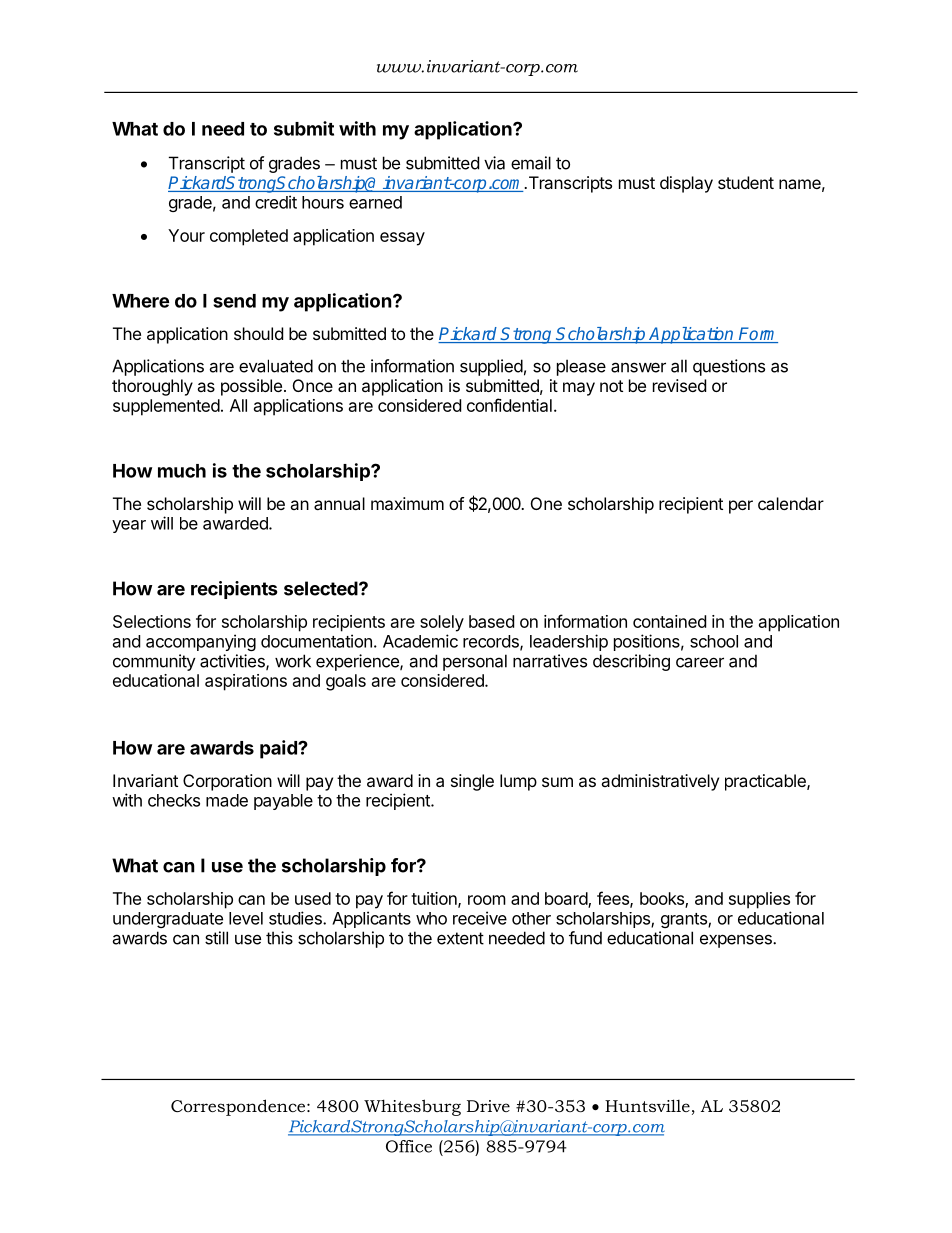 This image has width=952, height=1233. What do you see at coordinates (647, 1105) in the image?
I see `Huntsville` at bounding box center [647, 1105].
